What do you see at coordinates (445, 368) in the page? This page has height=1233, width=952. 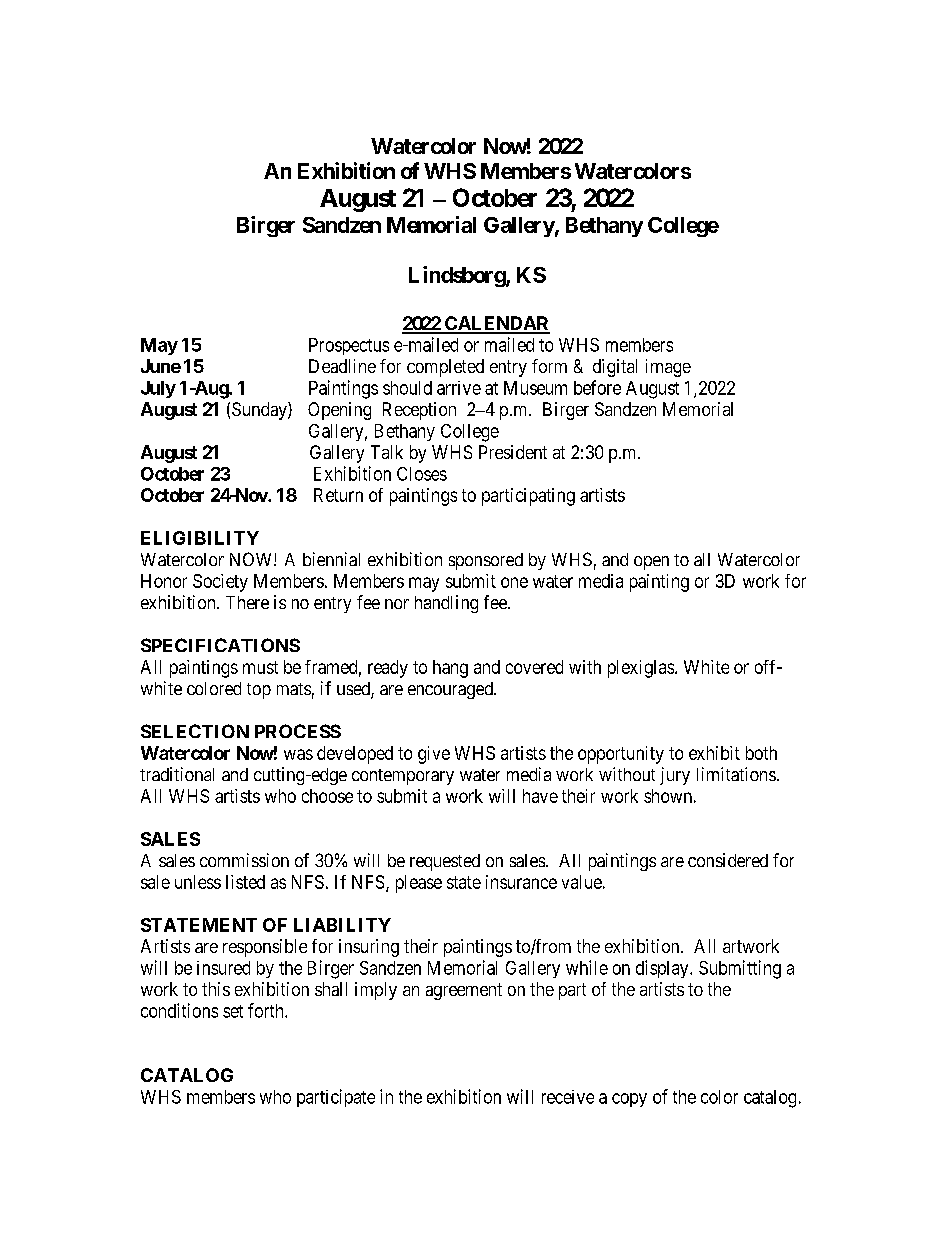 I see `completed` at bounding box center [445, 368].
